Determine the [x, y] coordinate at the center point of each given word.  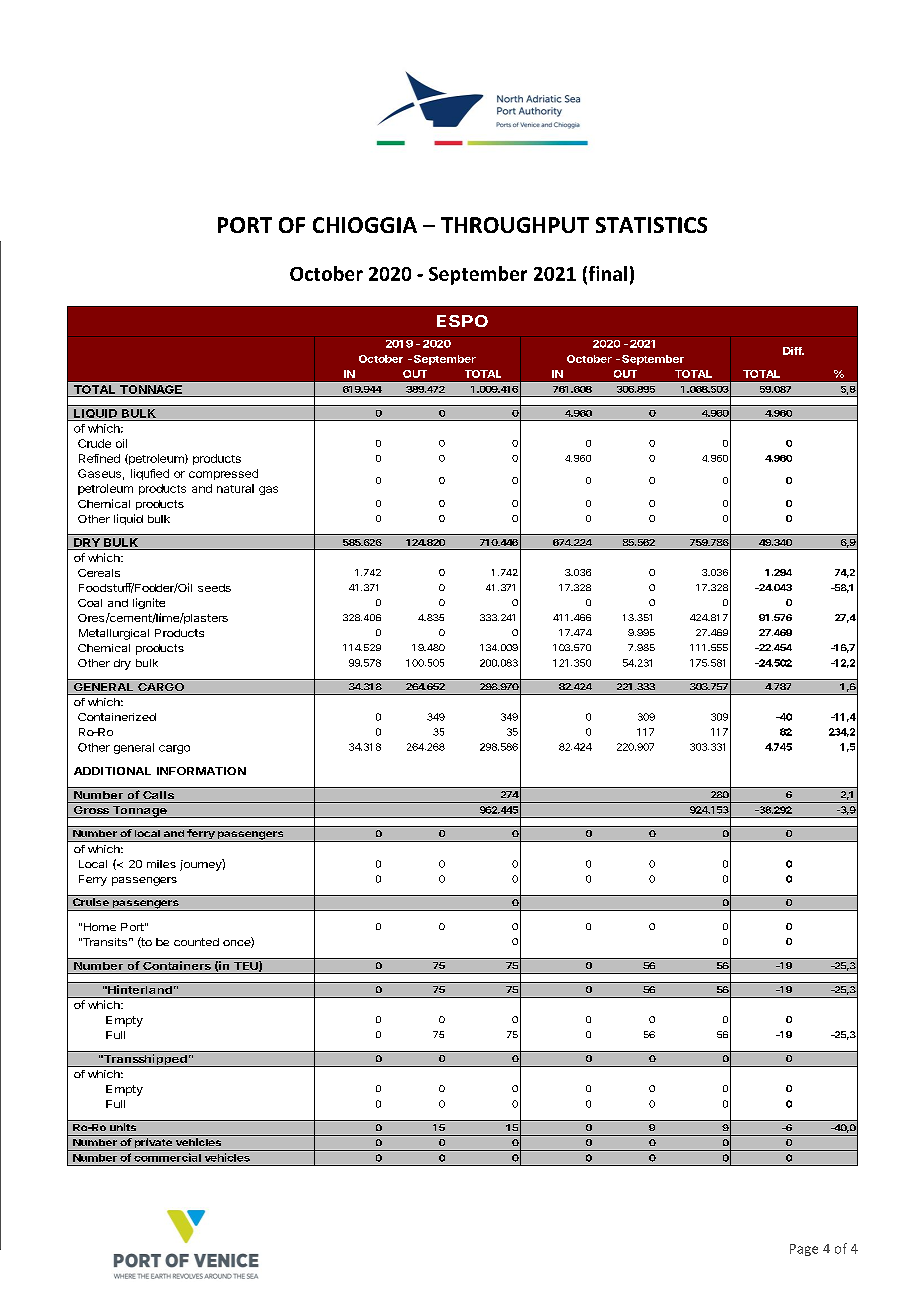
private [153, 1144]
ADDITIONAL [112, 771]
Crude [94, 443]
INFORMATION [201, 771]
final [606, 274]
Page [804, 1250]
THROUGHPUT [515, 225]
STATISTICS [651, 225]
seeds [214, 588]
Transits [104, 942]
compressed [223, 474]
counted [196, 942]
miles [161, 864]
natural [235, 488]
